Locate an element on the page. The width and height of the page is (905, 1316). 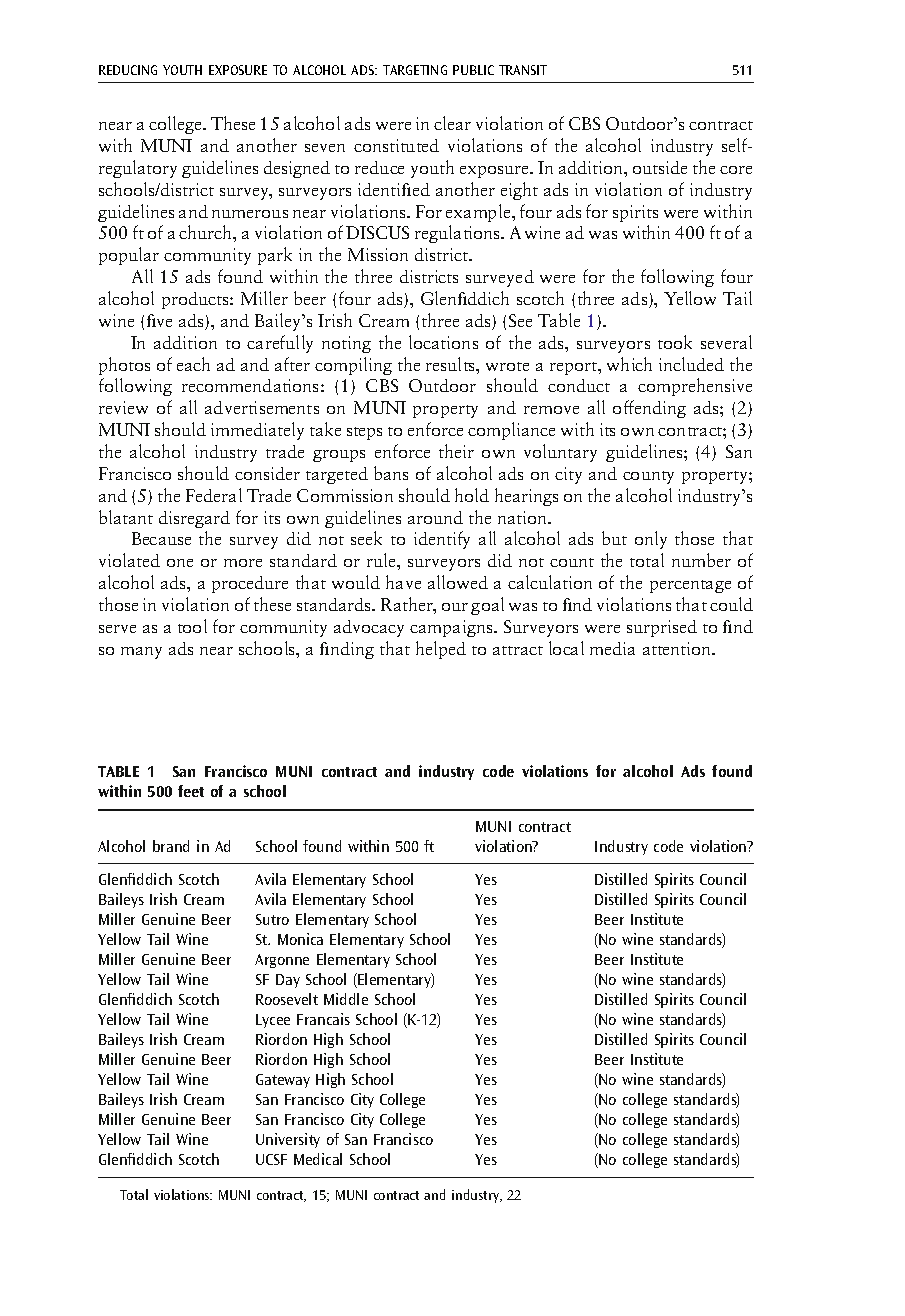
UCSF is located at coordinates (271, 1159).
